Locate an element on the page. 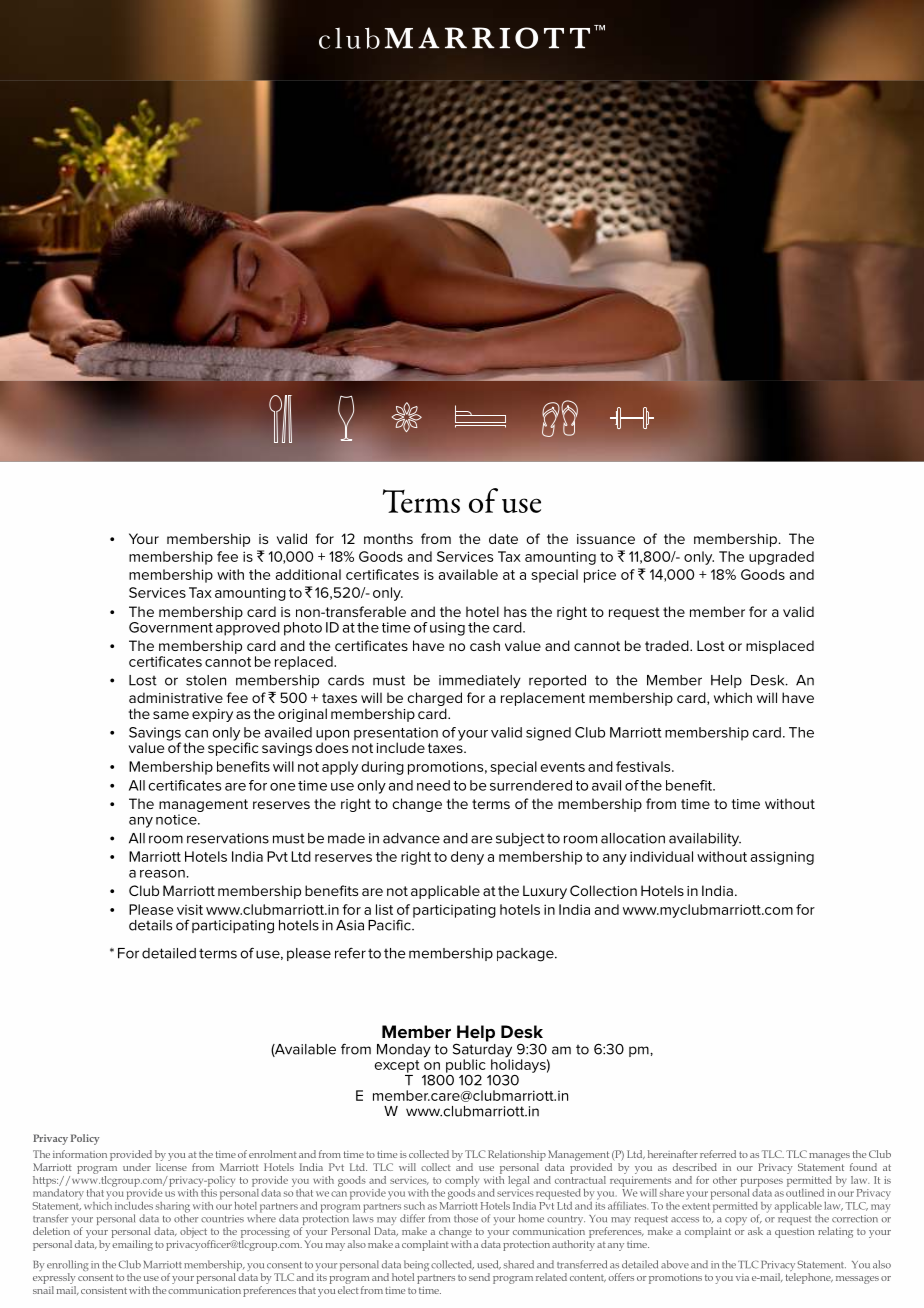  Government is located at coordinates (171, 627).
